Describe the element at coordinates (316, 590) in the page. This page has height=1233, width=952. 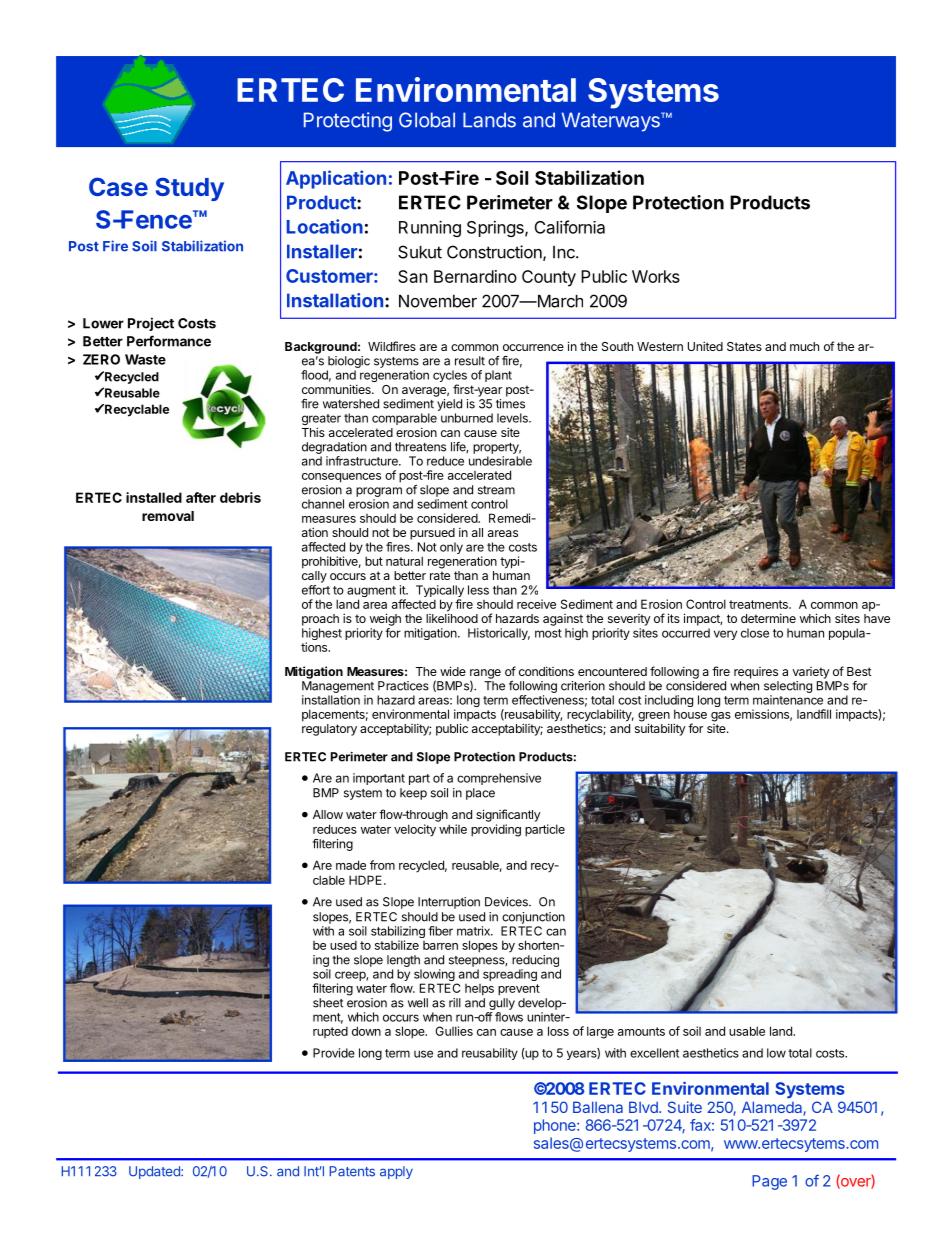
I see `effort` at that location.
